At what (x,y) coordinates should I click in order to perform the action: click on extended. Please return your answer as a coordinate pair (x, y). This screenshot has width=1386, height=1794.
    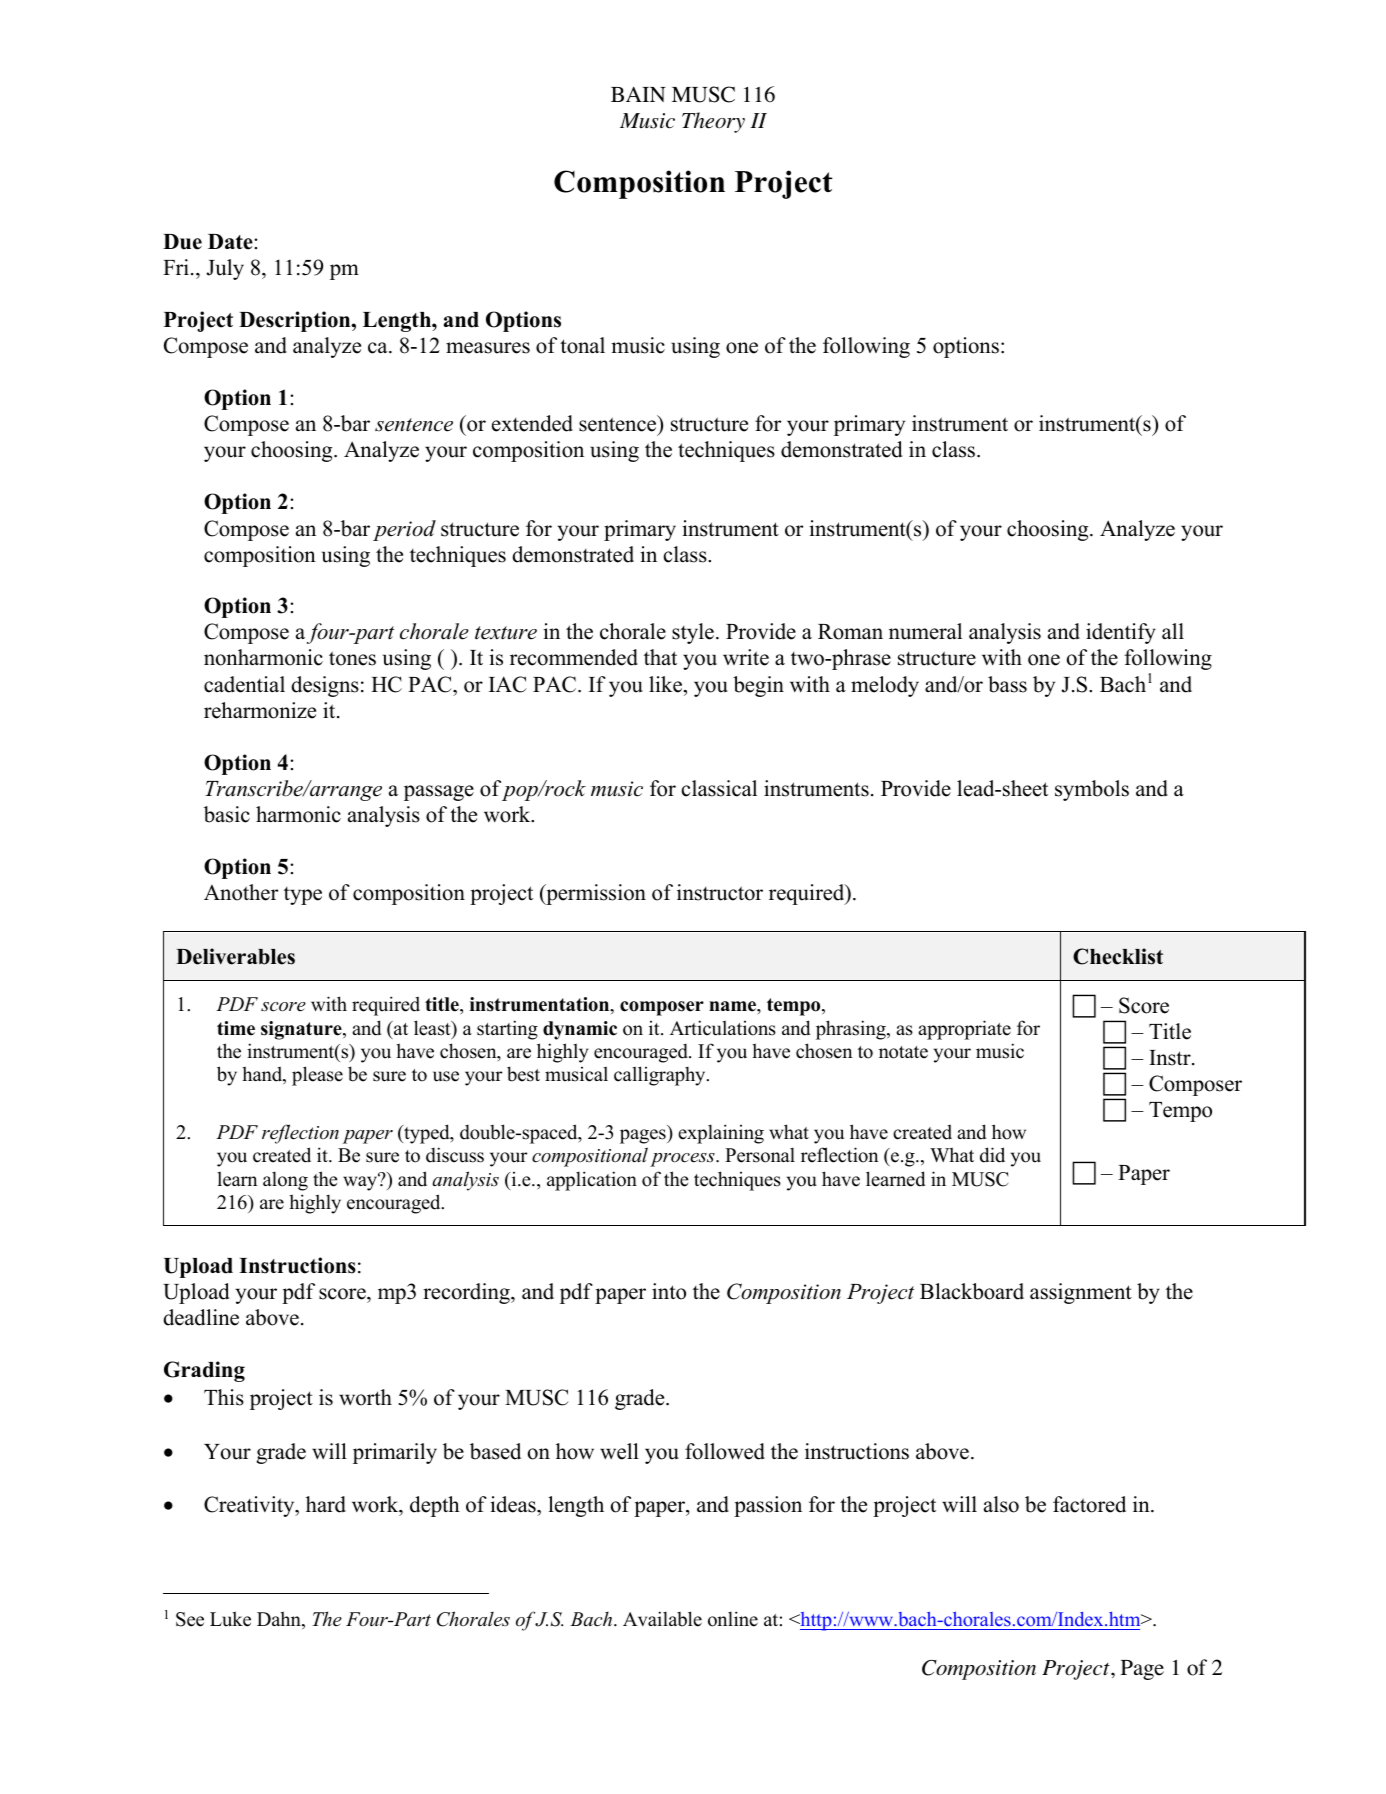
    Looking at the image, I should click on (532, 423).
